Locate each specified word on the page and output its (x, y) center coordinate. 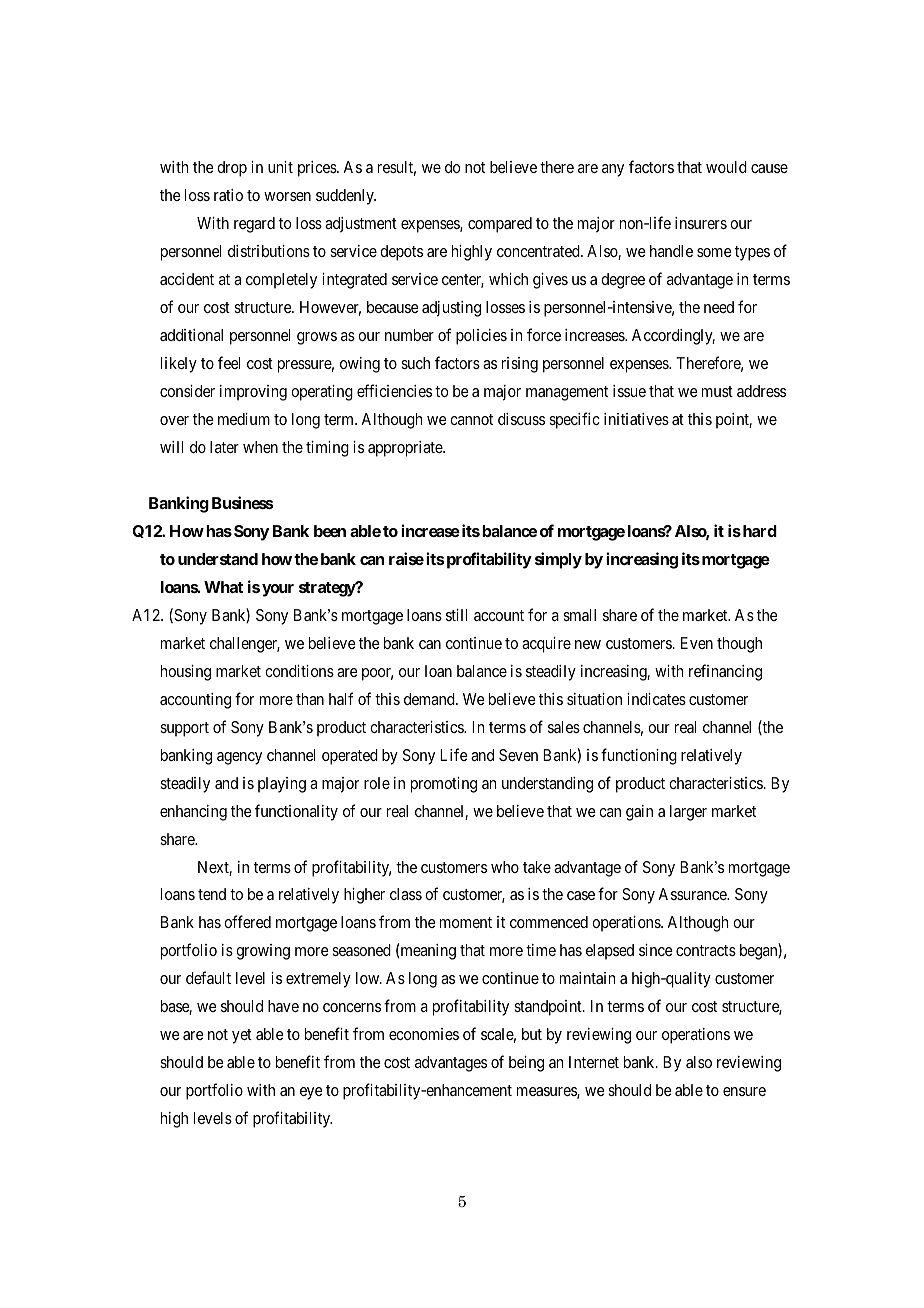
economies (424, 1034)
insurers (701, 223)
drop (232, 169)
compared (500, 225)
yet (242, 1036)
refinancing (725, 672)
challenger (245, 645)
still (456, 615)
